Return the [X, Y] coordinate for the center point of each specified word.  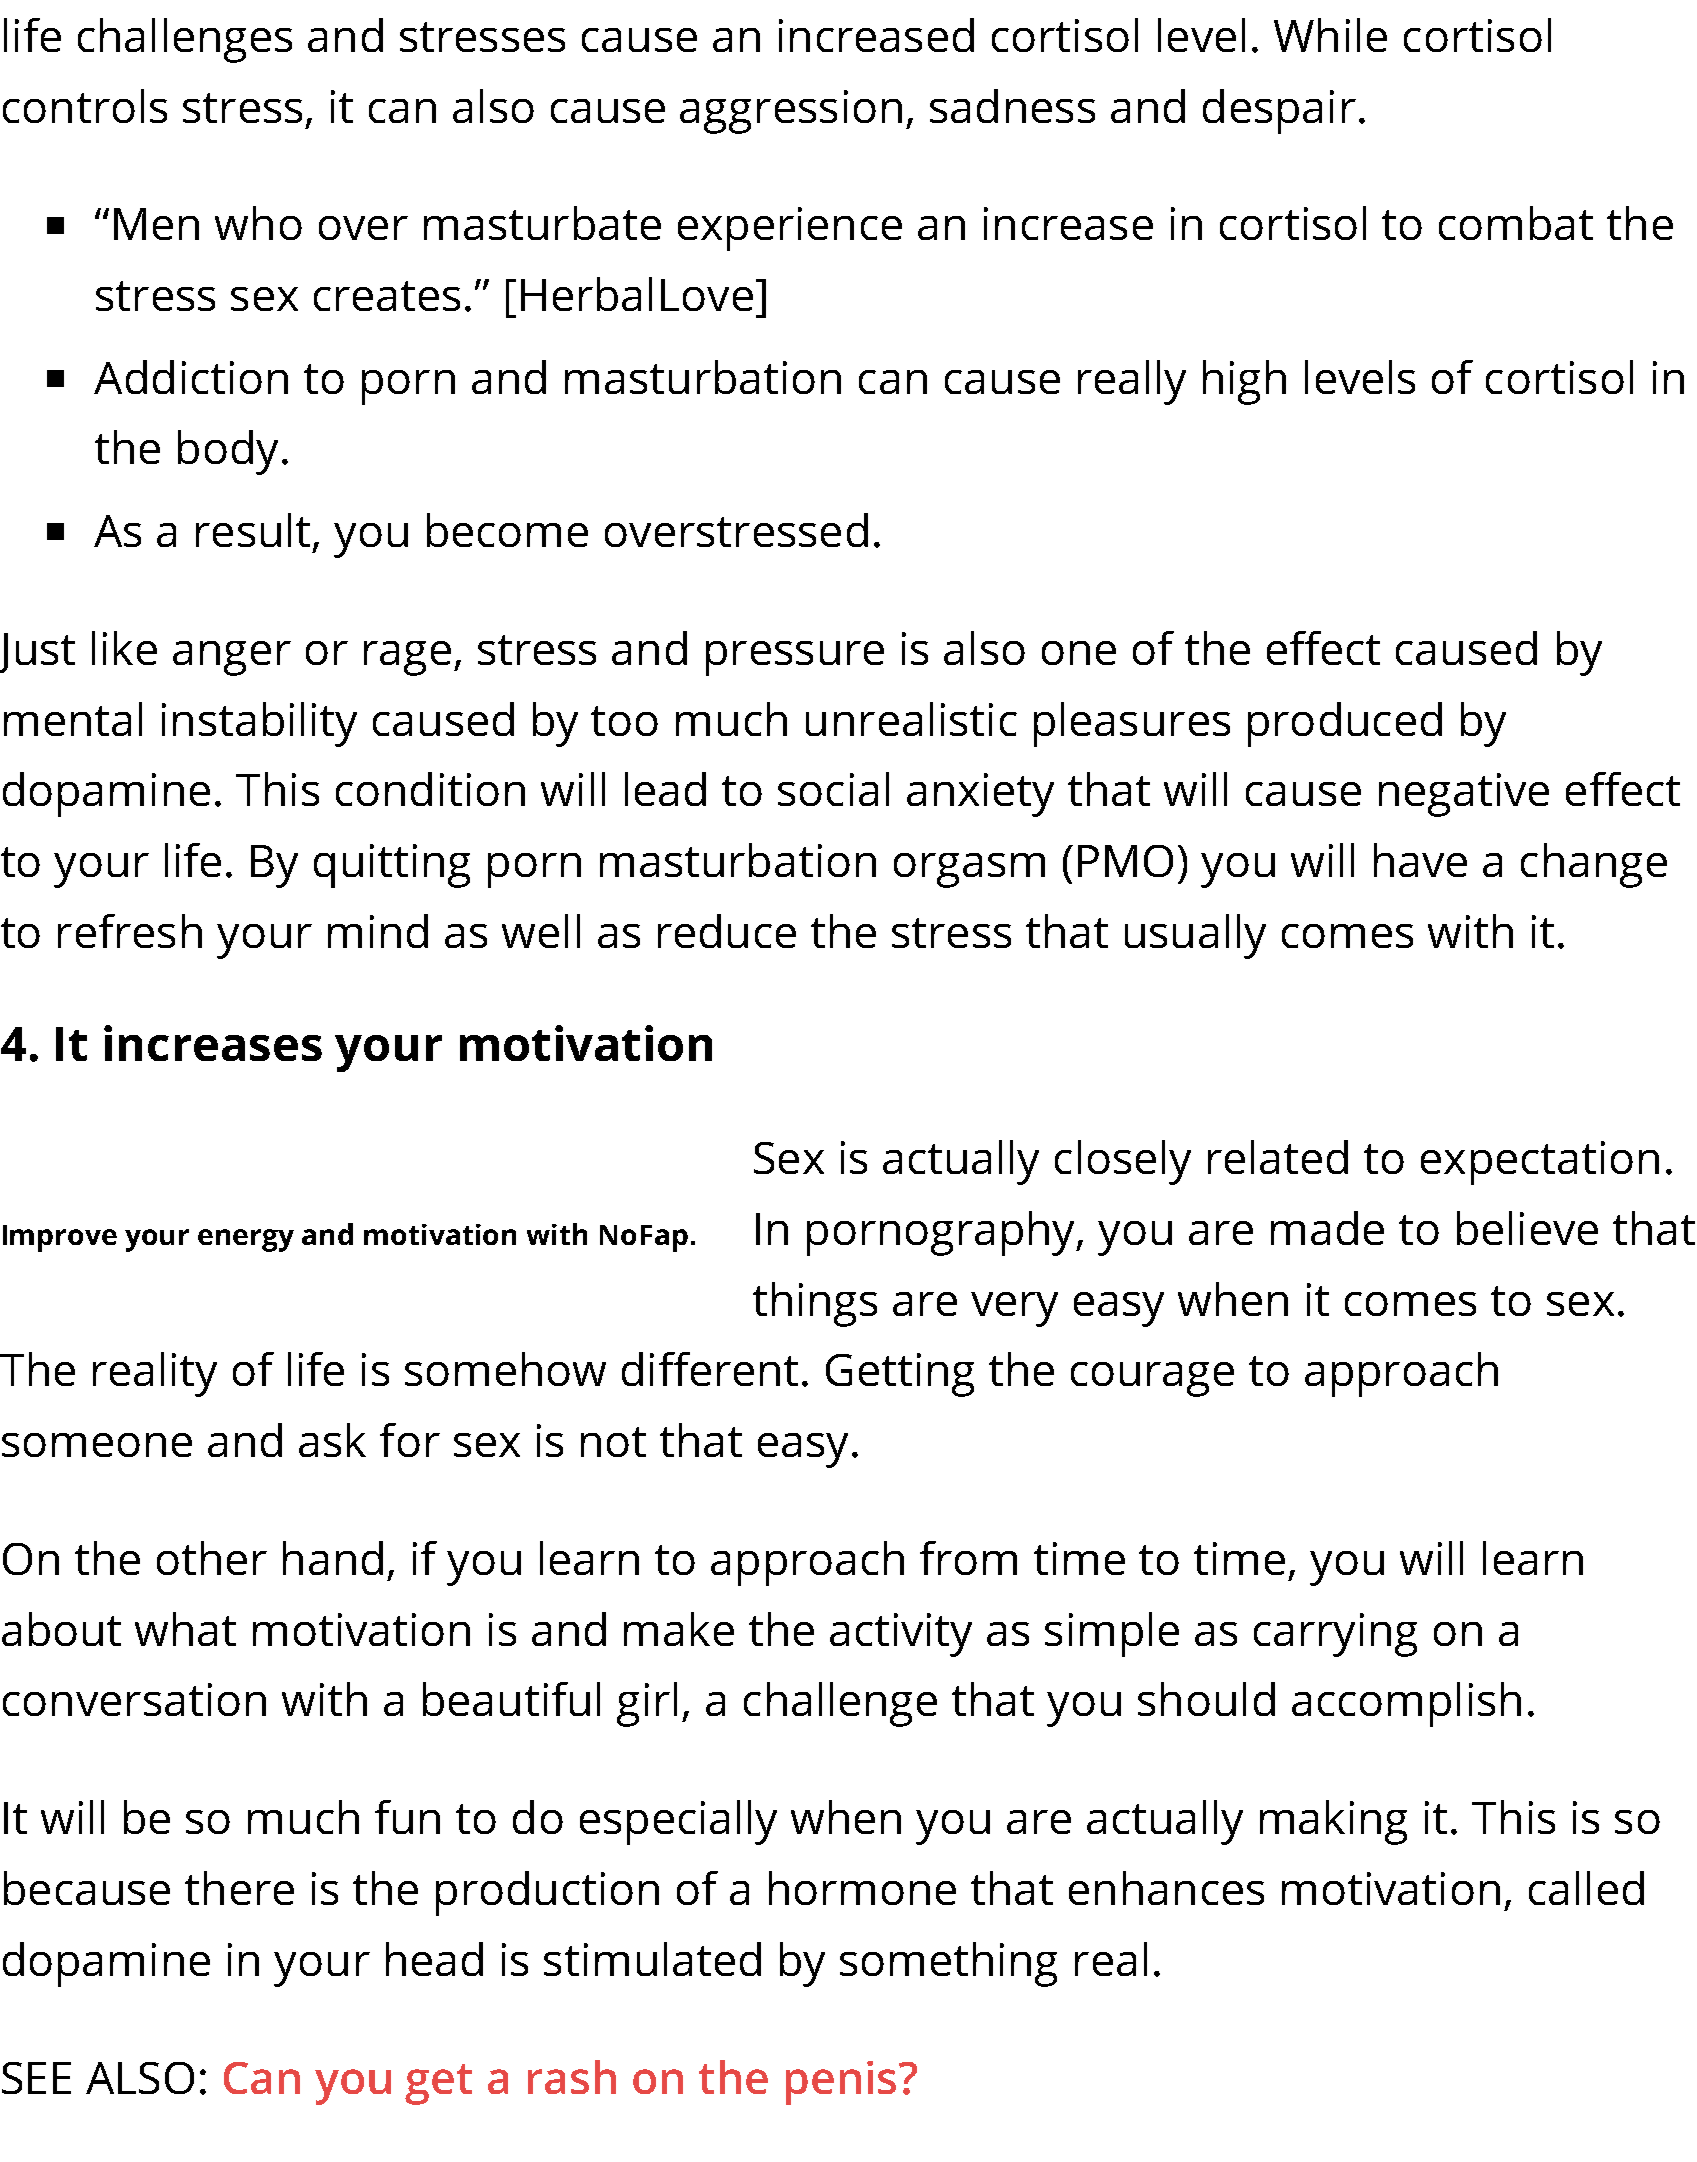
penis [841, 2083]
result [253, 530]
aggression [791, 112]
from [968, 1558]
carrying [1335, 1635]
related [1278, 1157]
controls [85, 106]
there [239, 1888]
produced [1345, 724]
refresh [130, 931]
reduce [727, 931]
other [212, 1558]
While [1330, 35]
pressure [795, 658]
